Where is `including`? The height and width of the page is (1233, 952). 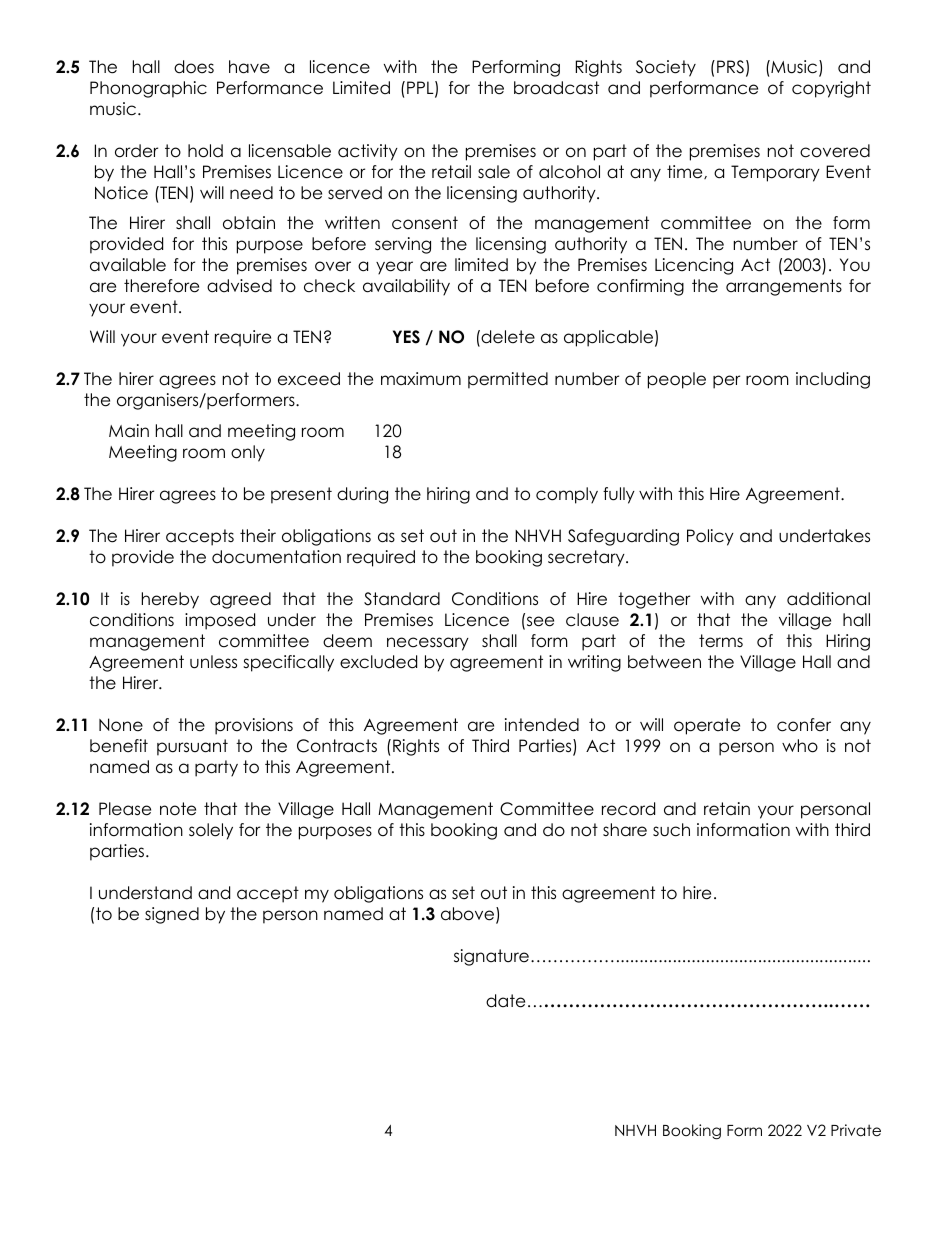
including is located at coordinates (833, 380).
